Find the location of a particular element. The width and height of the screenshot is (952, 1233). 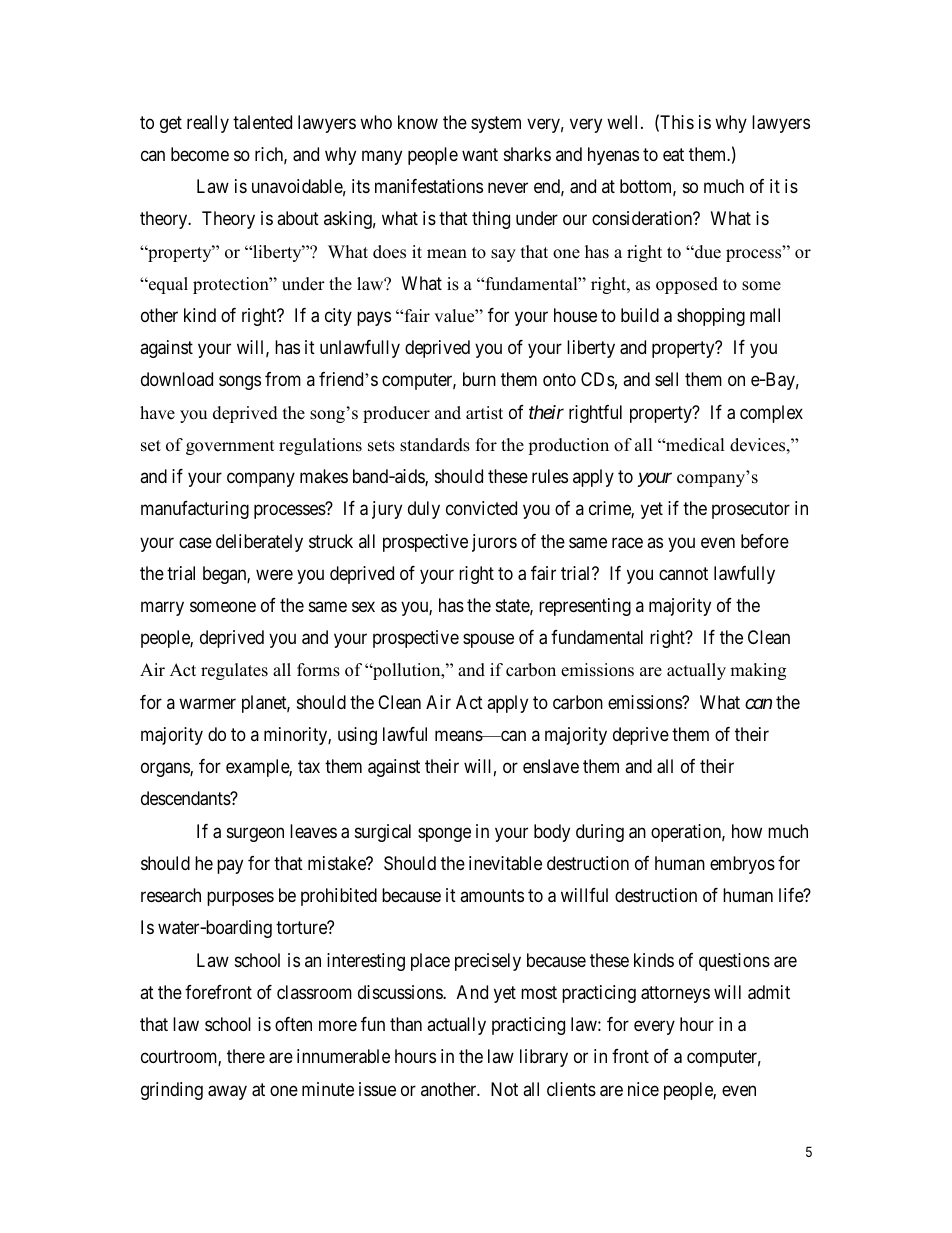

eat is located at coordinates (673, 155).
